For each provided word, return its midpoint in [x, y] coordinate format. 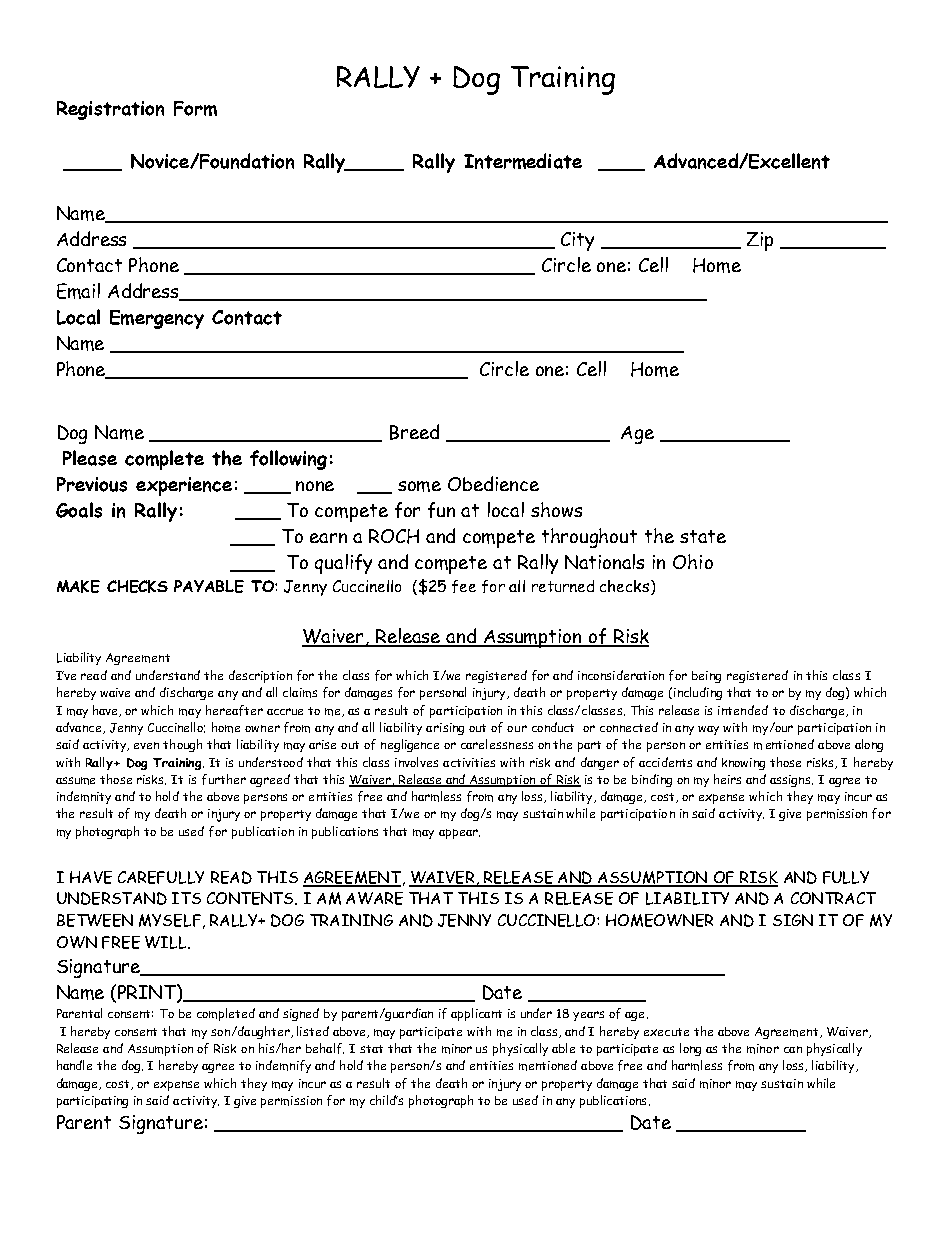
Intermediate [523, 161]
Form [195, 108]
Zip [760, 241]
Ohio [693, 561]
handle [74, 1065]
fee [464, 586]
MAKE [78, 586]
